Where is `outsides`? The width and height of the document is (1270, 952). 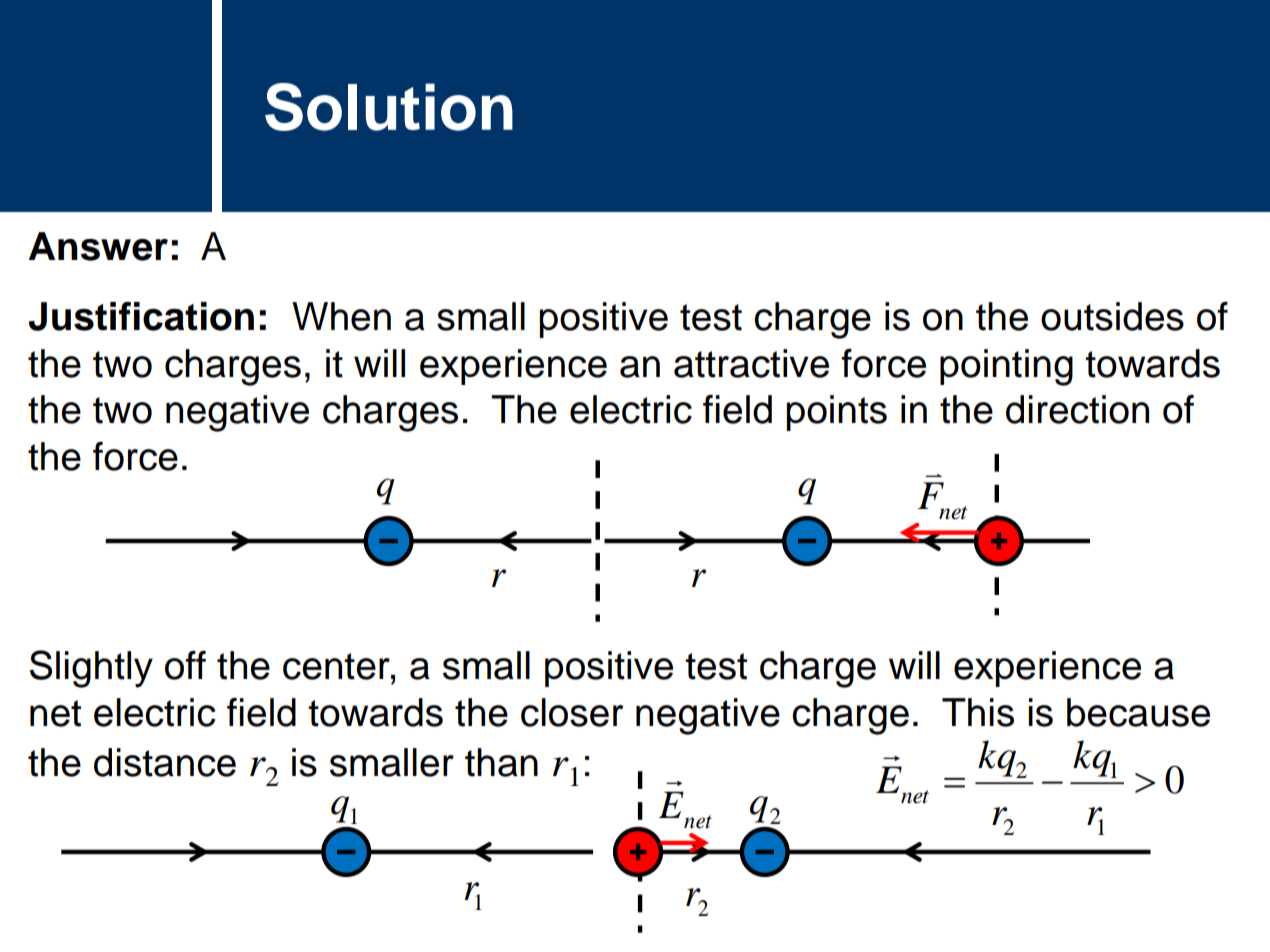 outsides is located at coordinates (1112, 316).
